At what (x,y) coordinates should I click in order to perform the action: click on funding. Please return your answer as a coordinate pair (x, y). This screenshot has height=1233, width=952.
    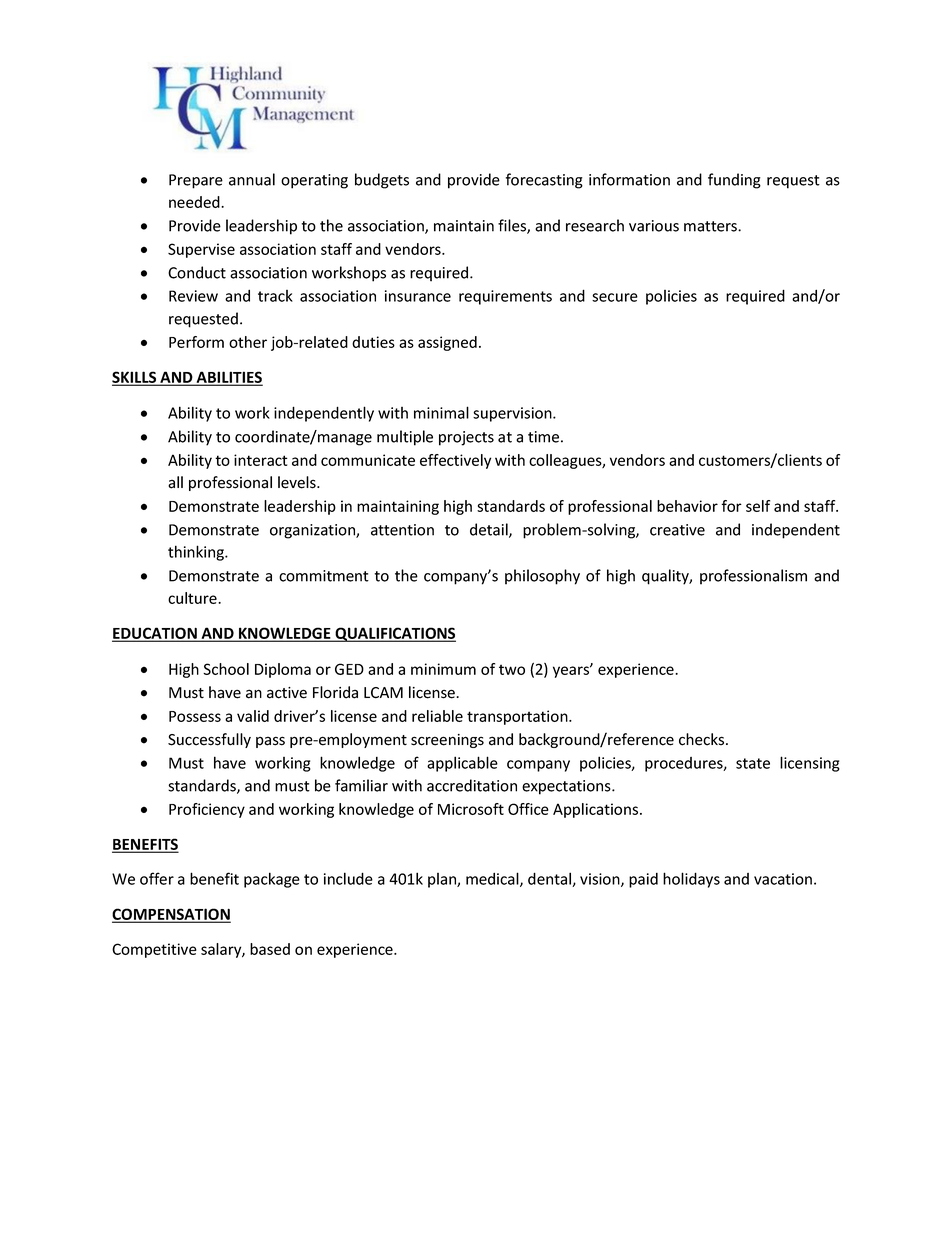
    Looking at the image, I should click on (734, 181).
